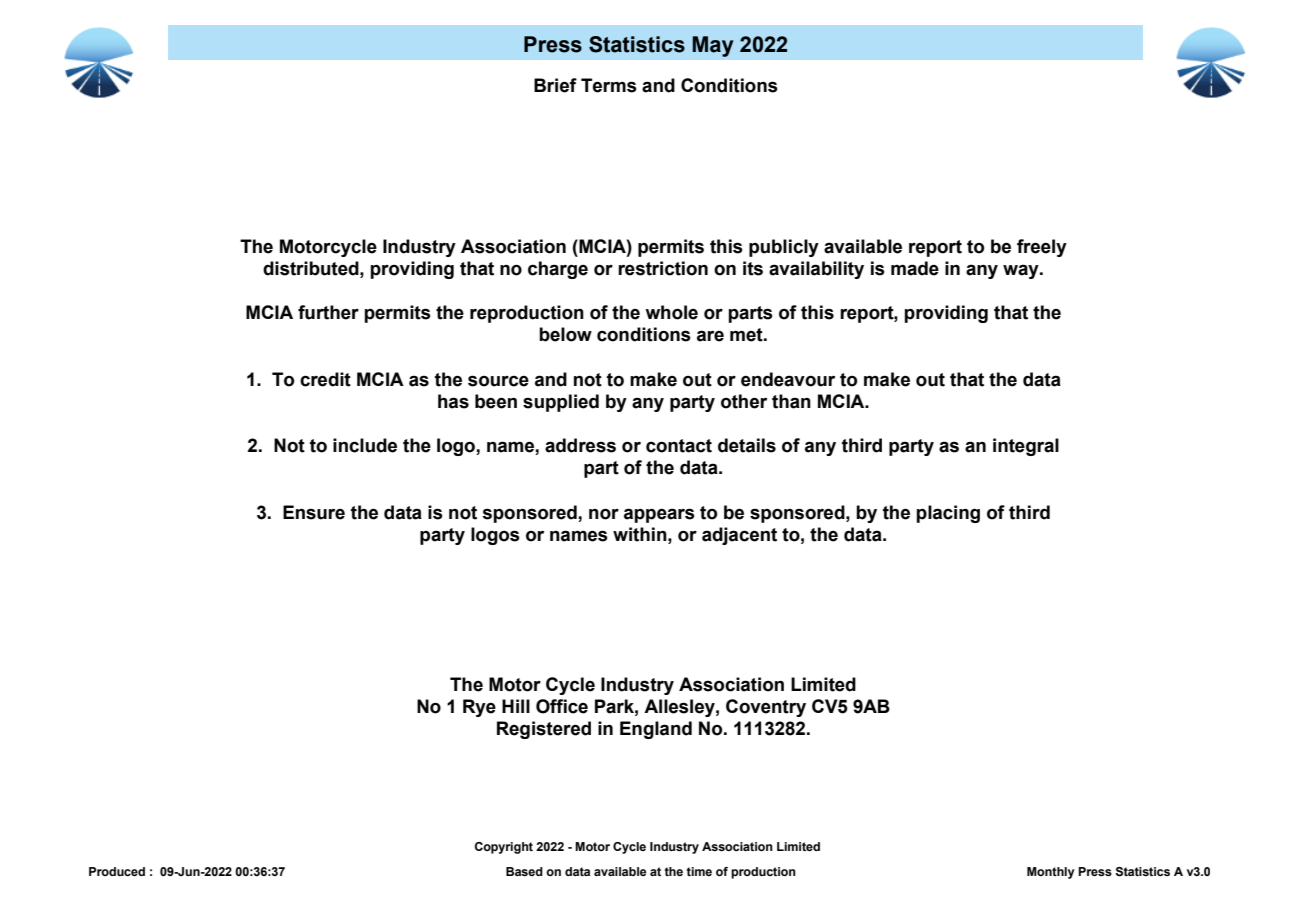 The width and height of the screenshot is (1308, 924). What do you see at coordinates (555, 85) in the screenshot?
I see `Brief` at bounding box center [555, 85].
